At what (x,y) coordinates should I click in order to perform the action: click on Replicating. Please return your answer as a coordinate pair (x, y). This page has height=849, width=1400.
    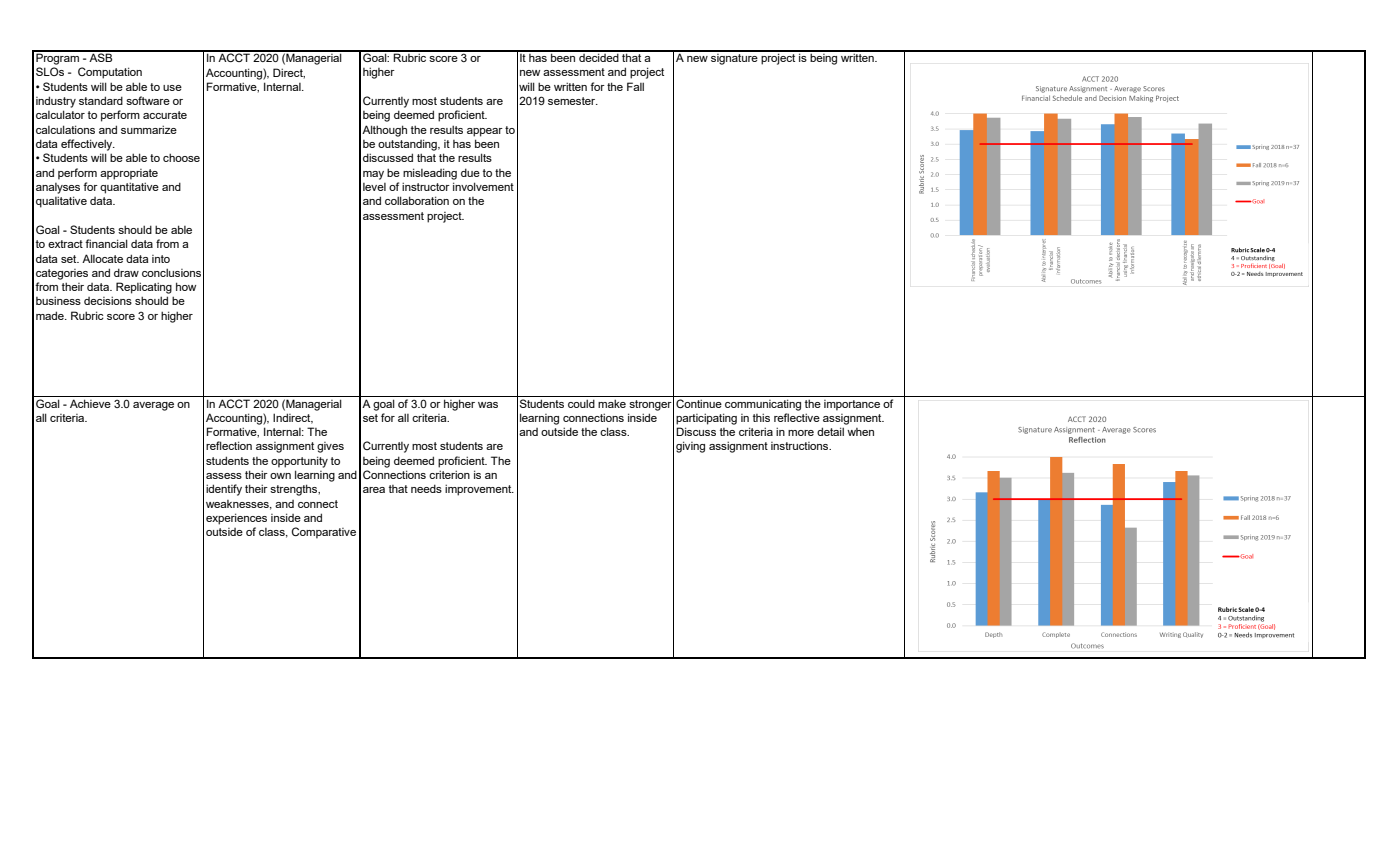
    Looking at the image, I should click on (144, 288).
